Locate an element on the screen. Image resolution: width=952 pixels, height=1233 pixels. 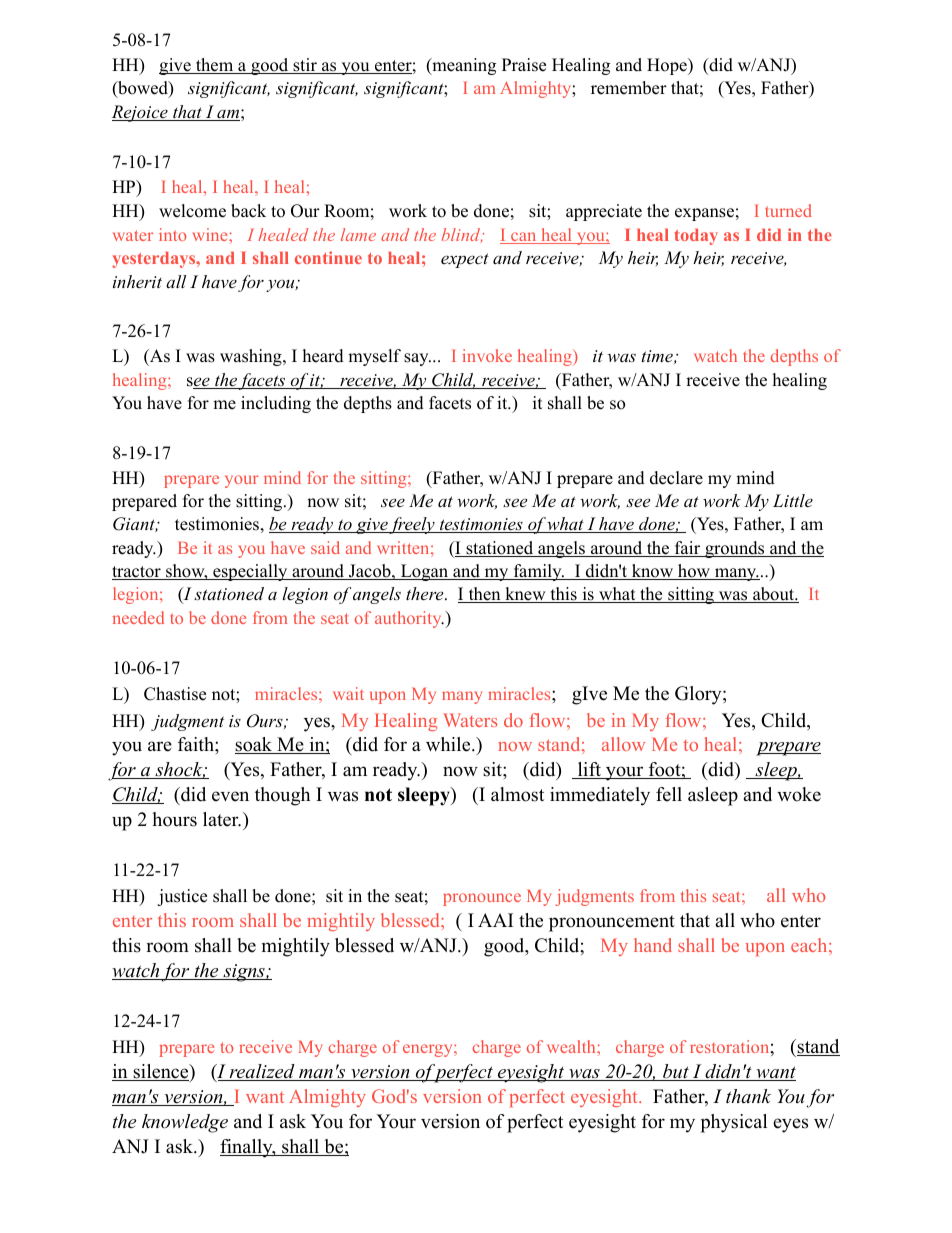
realized is located at coordinates (262, 1072).
